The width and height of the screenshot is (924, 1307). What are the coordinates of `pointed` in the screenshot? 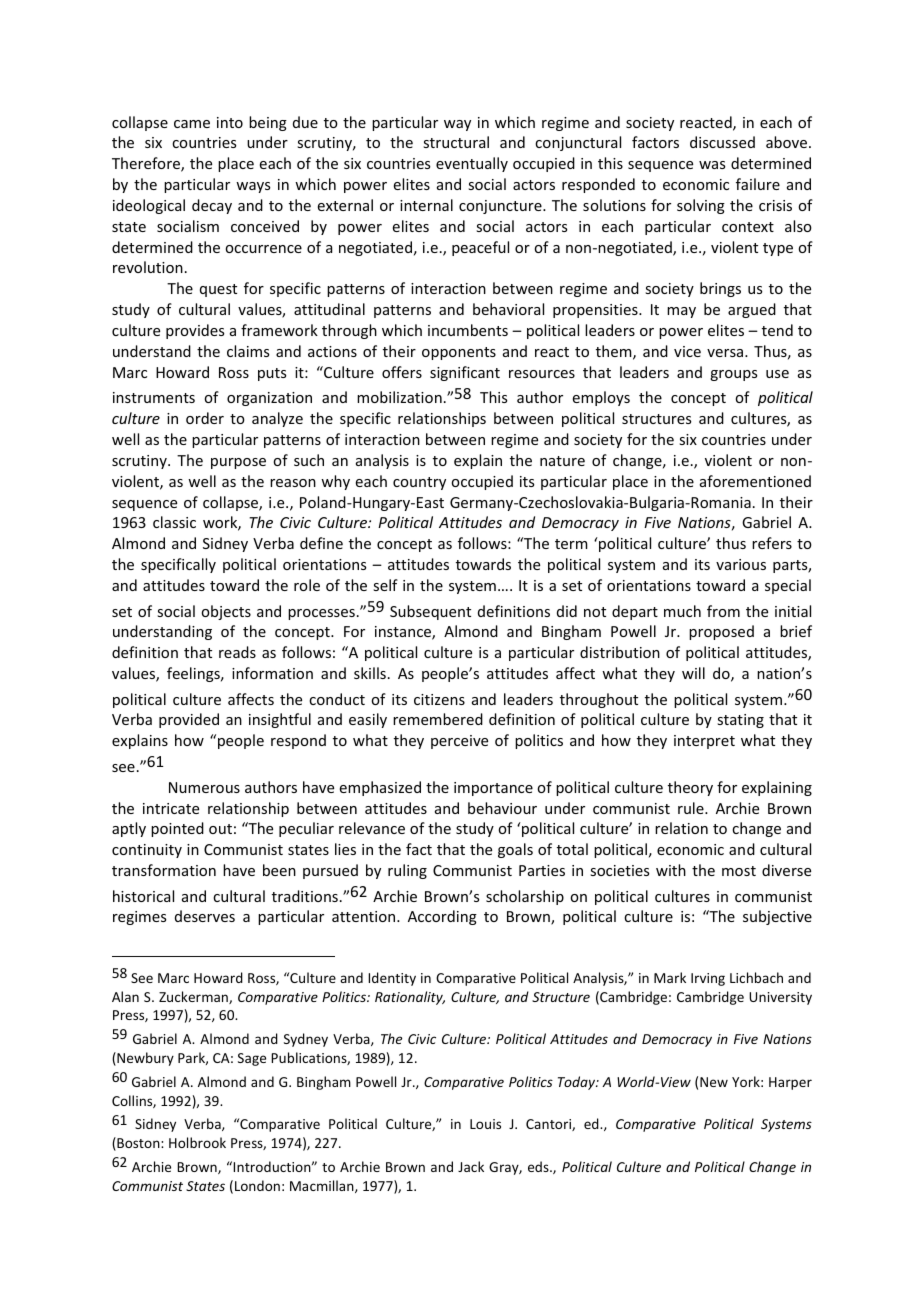 It's located at (177, 829).
